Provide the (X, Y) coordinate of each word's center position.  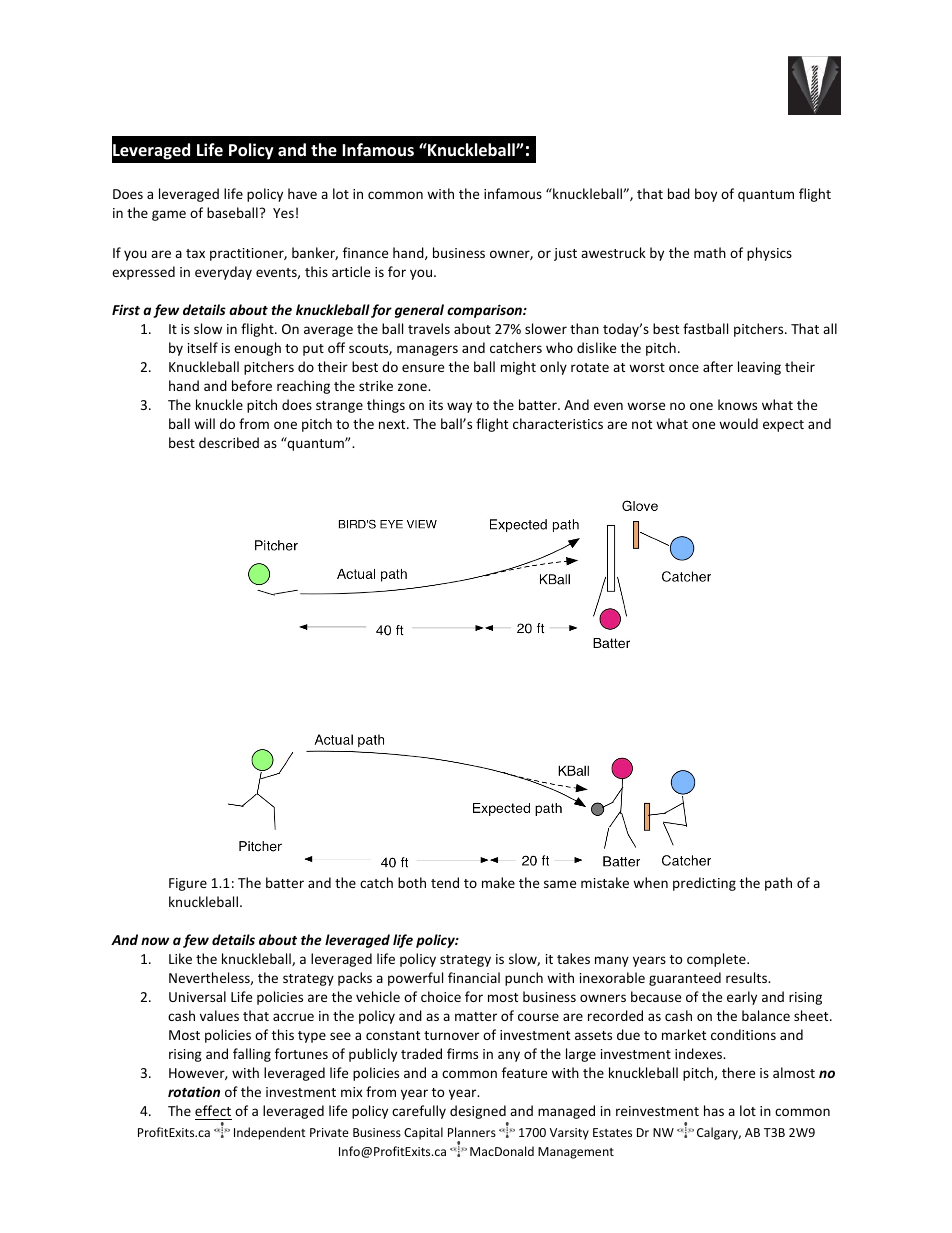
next (393, 424)
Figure (188, 884)
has (714, 1110)
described (229, 442)
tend (445, 882)
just (565, 254)
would (738, 423)
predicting (704, 884)
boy (706, 195)
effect (213, 1112)
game (169, 215)
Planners (472, 1132)
